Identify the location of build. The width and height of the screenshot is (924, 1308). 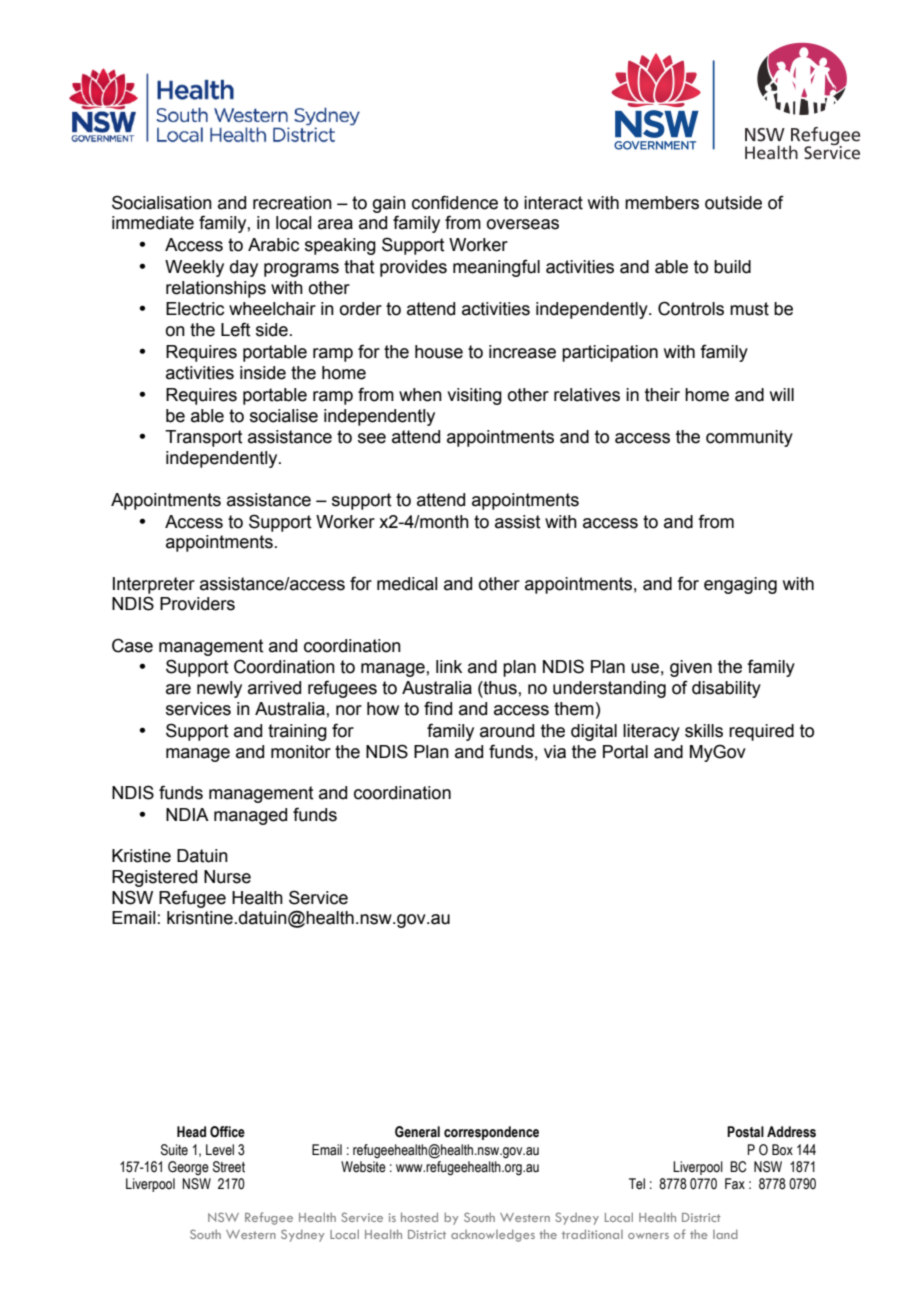
(732, 267).
